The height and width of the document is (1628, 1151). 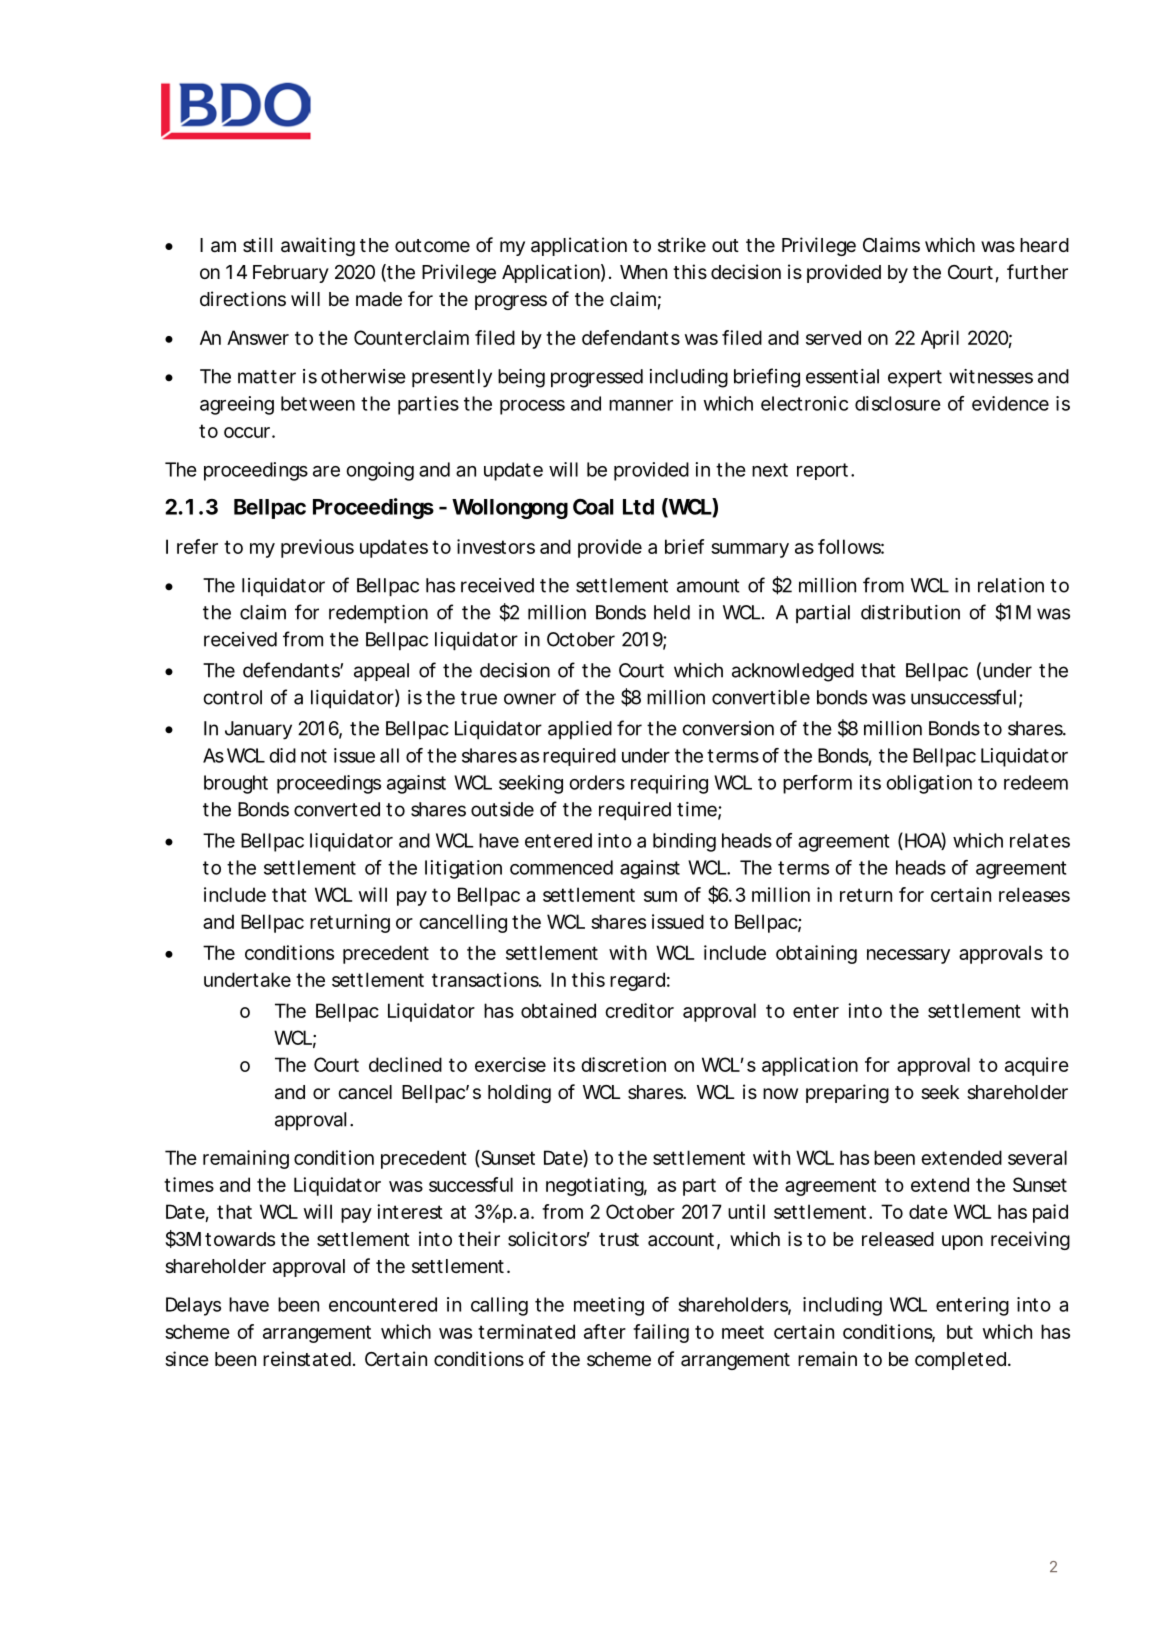 I want to click on When, so click(x=643, y=272).
